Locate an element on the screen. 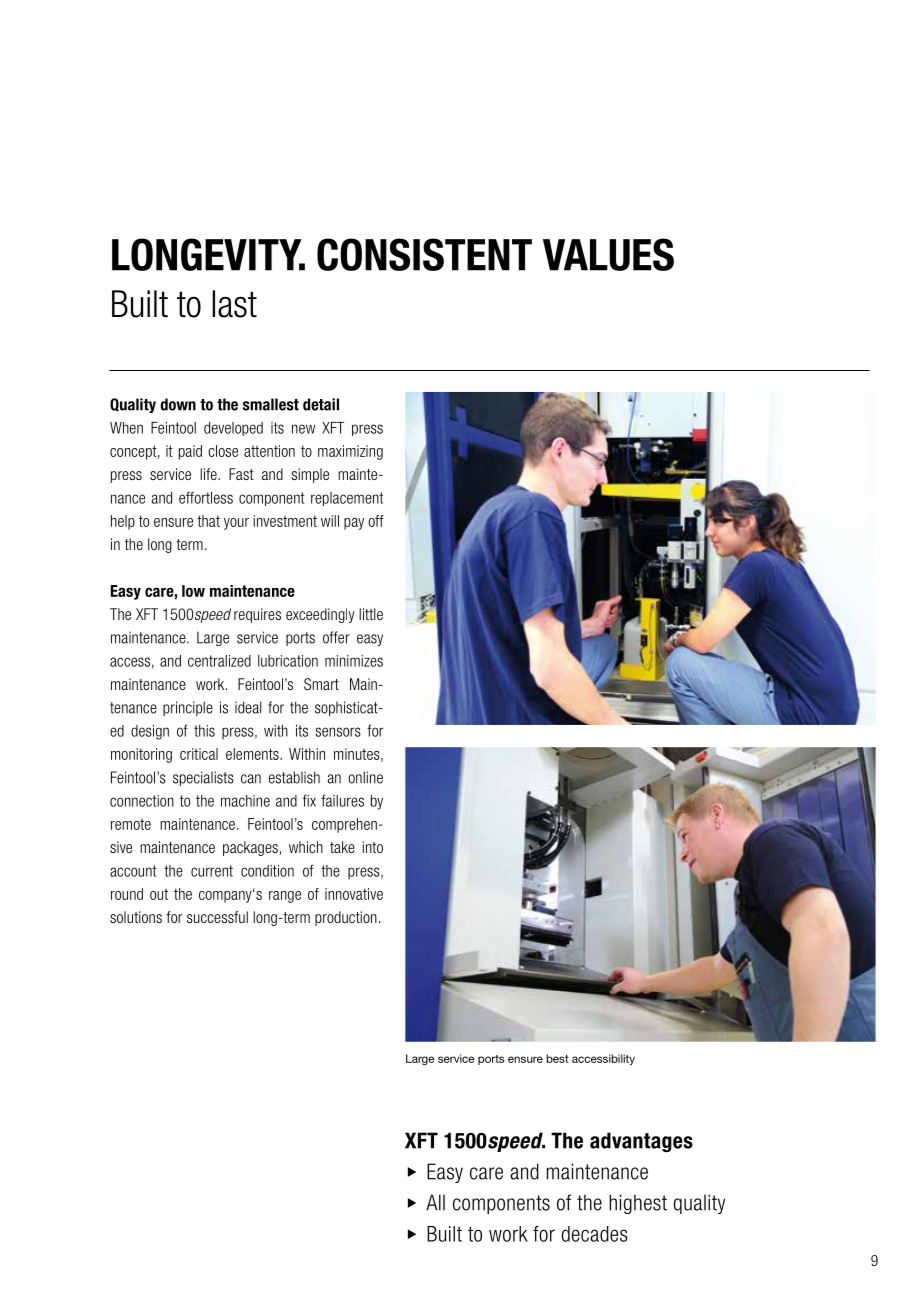 This screenshot has width=924, height=1308. last is located at coordinates (235, 304).
